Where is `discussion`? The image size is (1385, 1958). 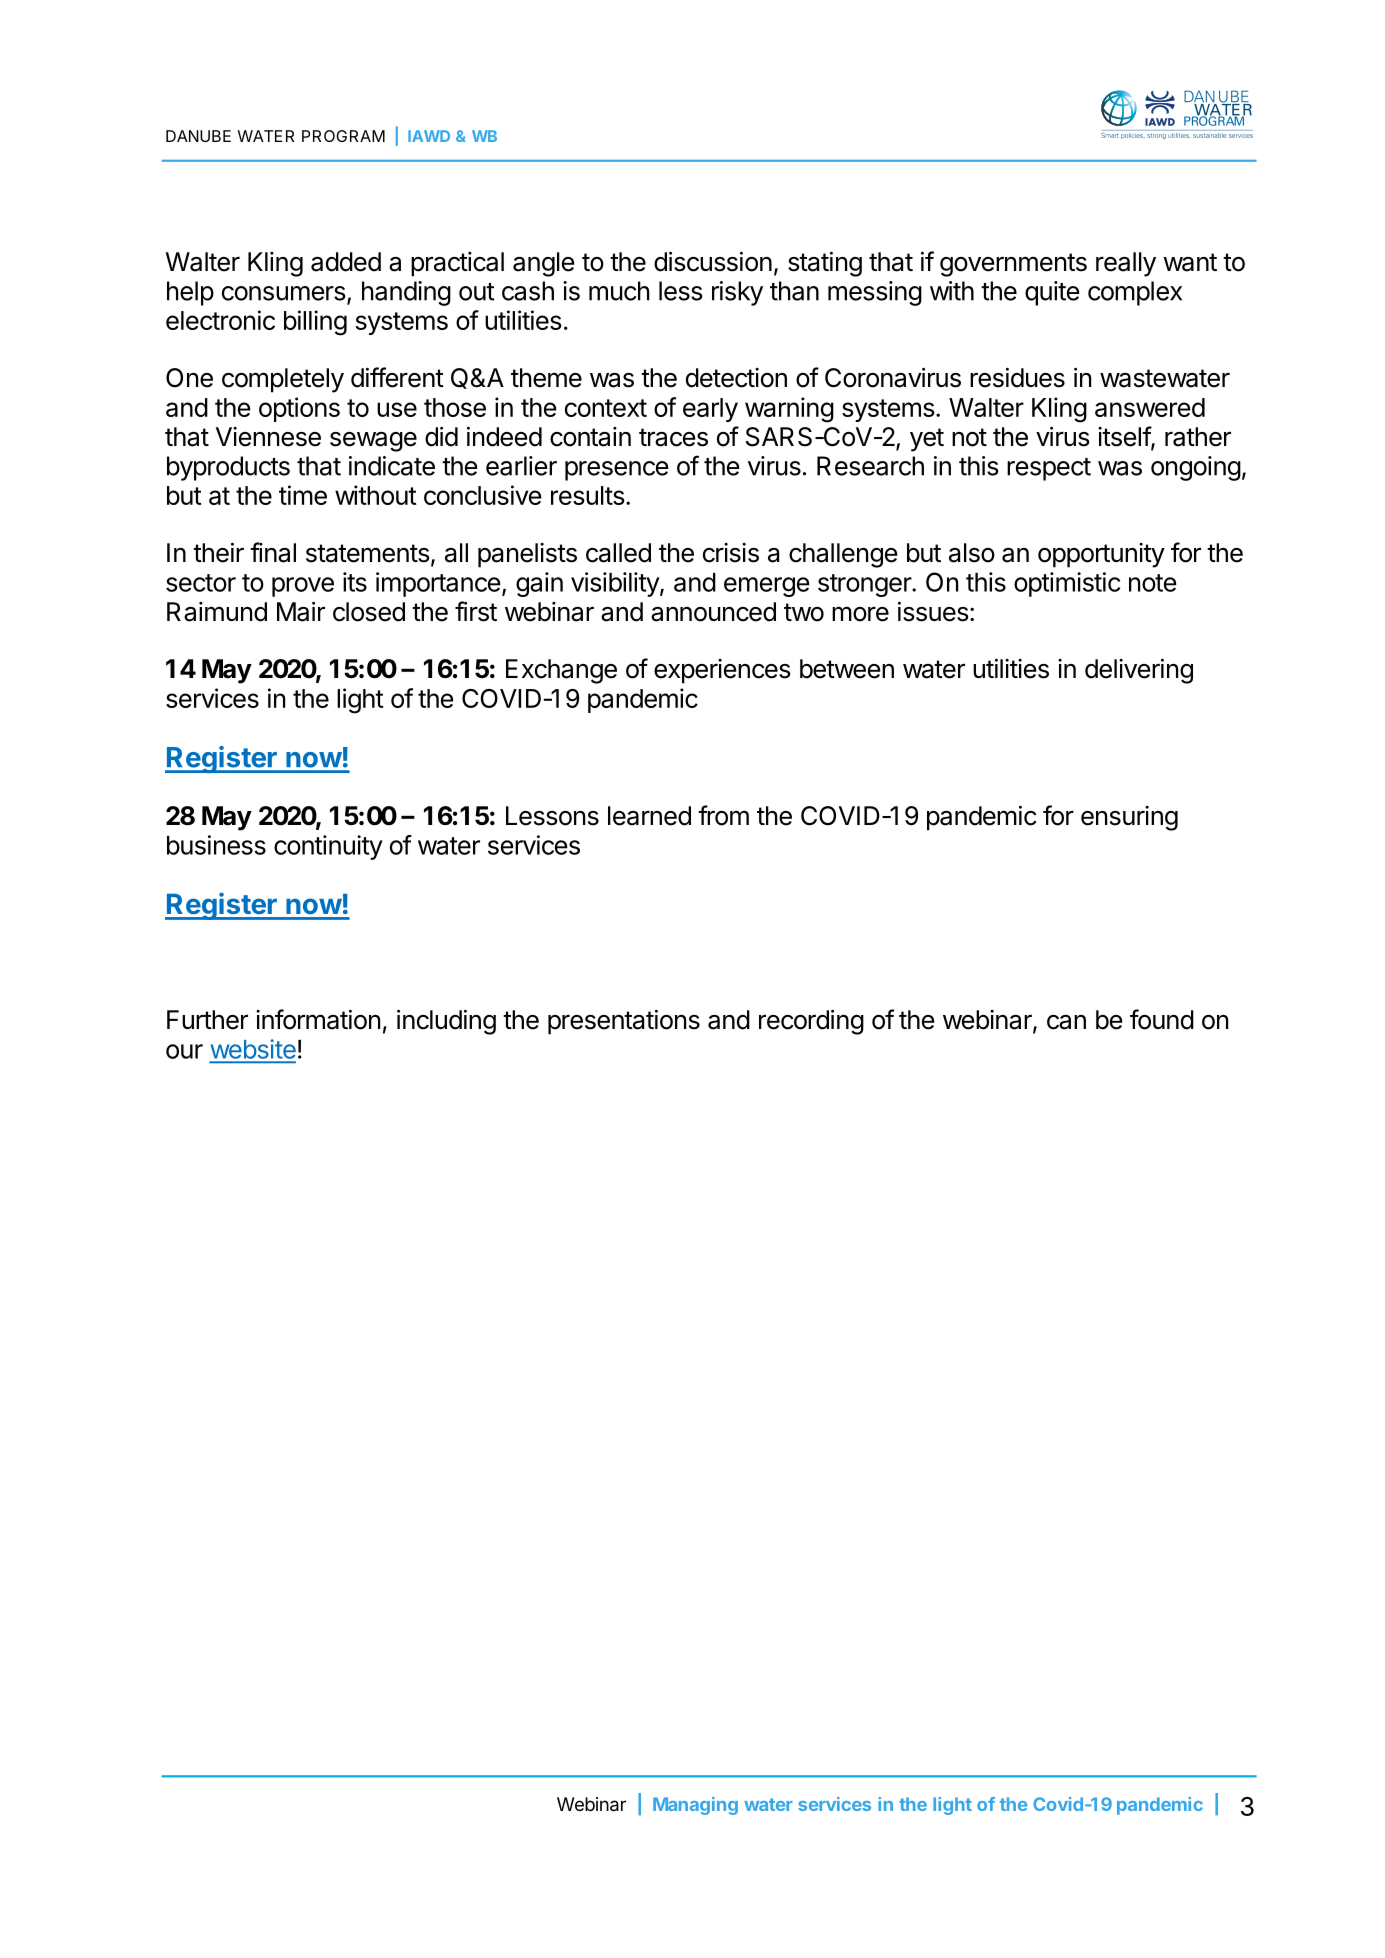 discussion is located at coordinates (713, 262).
